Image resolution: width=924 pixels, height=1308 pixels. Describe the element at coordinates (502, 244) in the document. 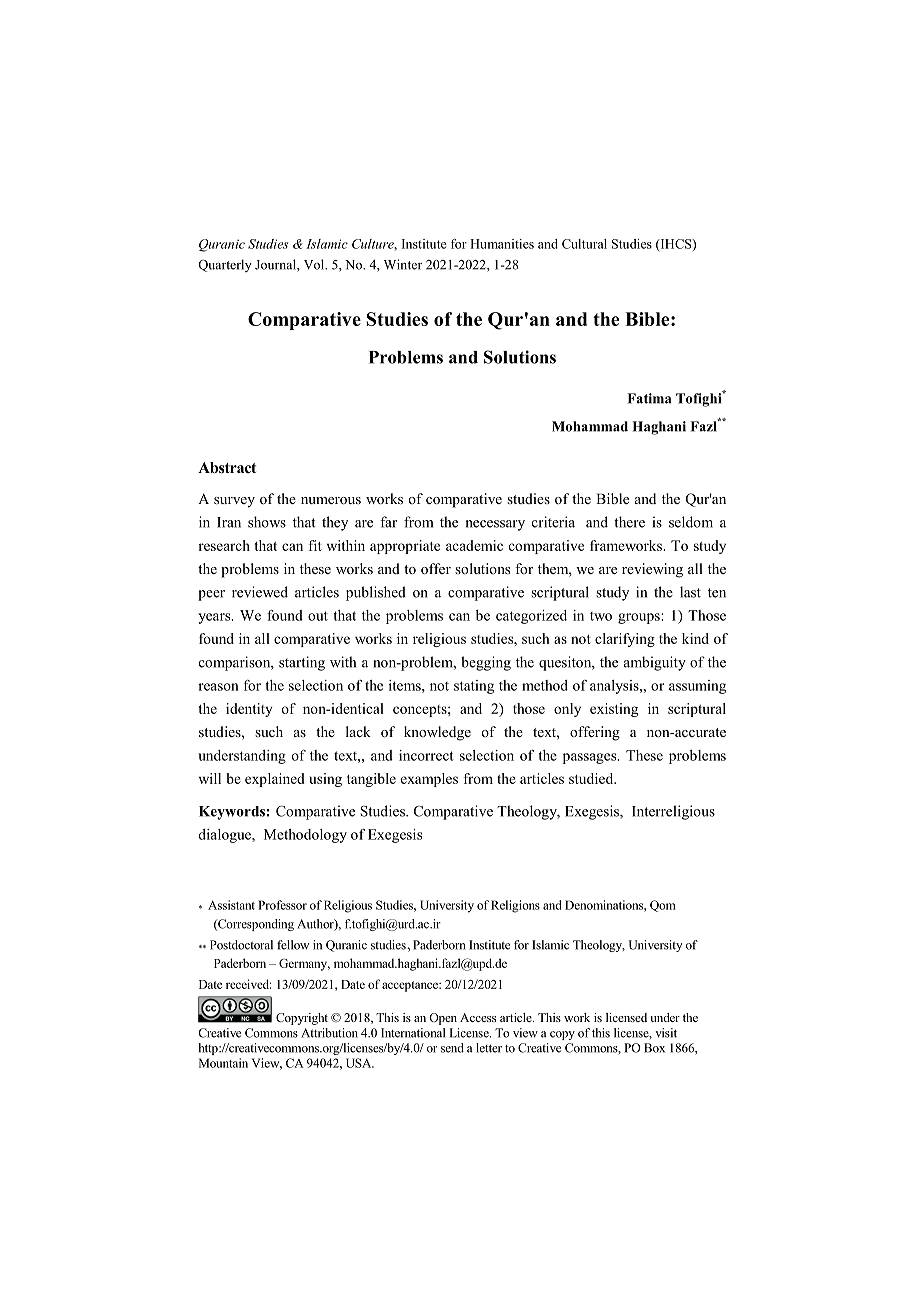

I see `Humanities` at that location.
